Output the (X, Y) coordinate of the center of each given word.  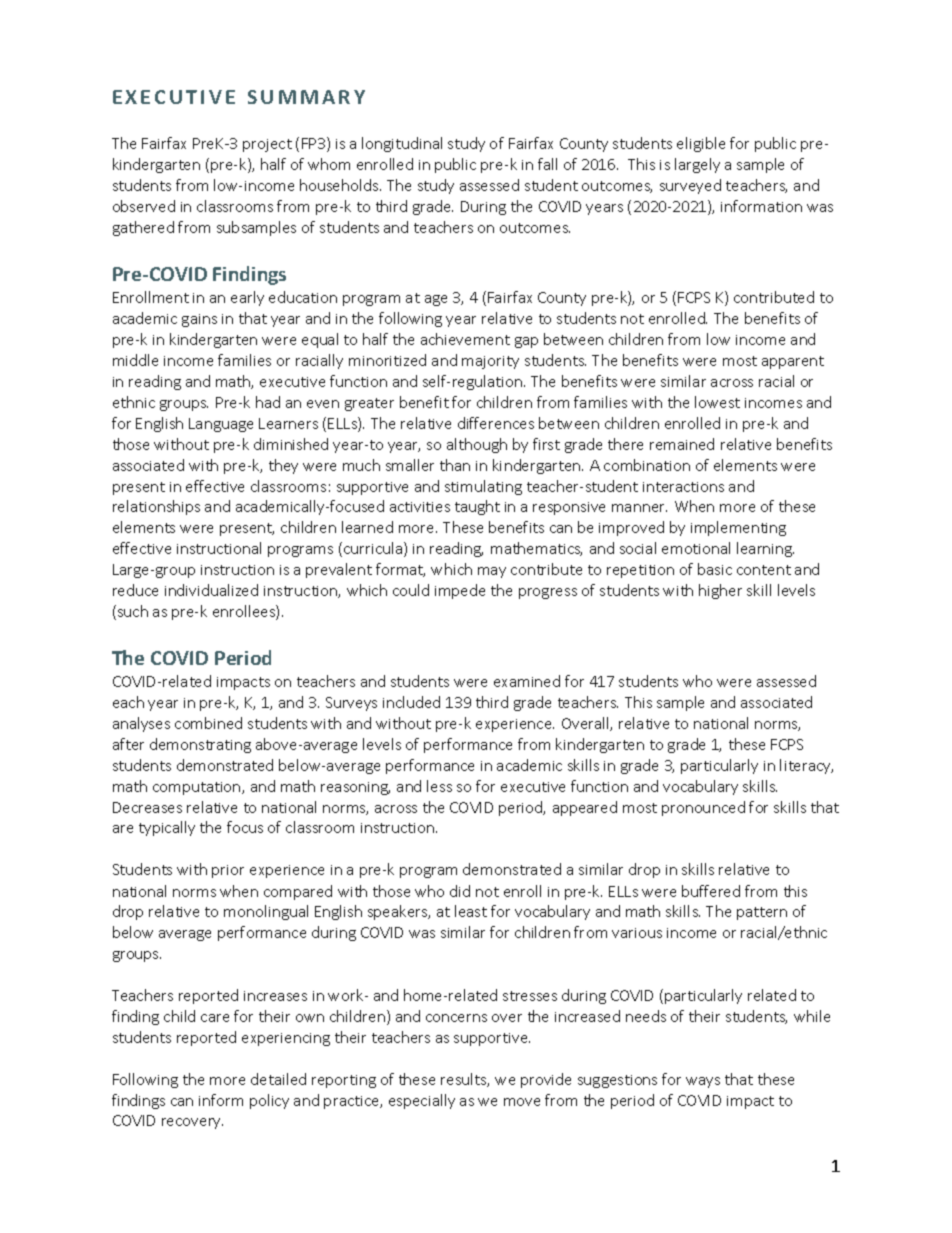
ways (703, 1082)
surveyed (690, 186)
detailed (278, 1079)
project (267, 145)
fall (547, 164)
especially (422, 1101)
